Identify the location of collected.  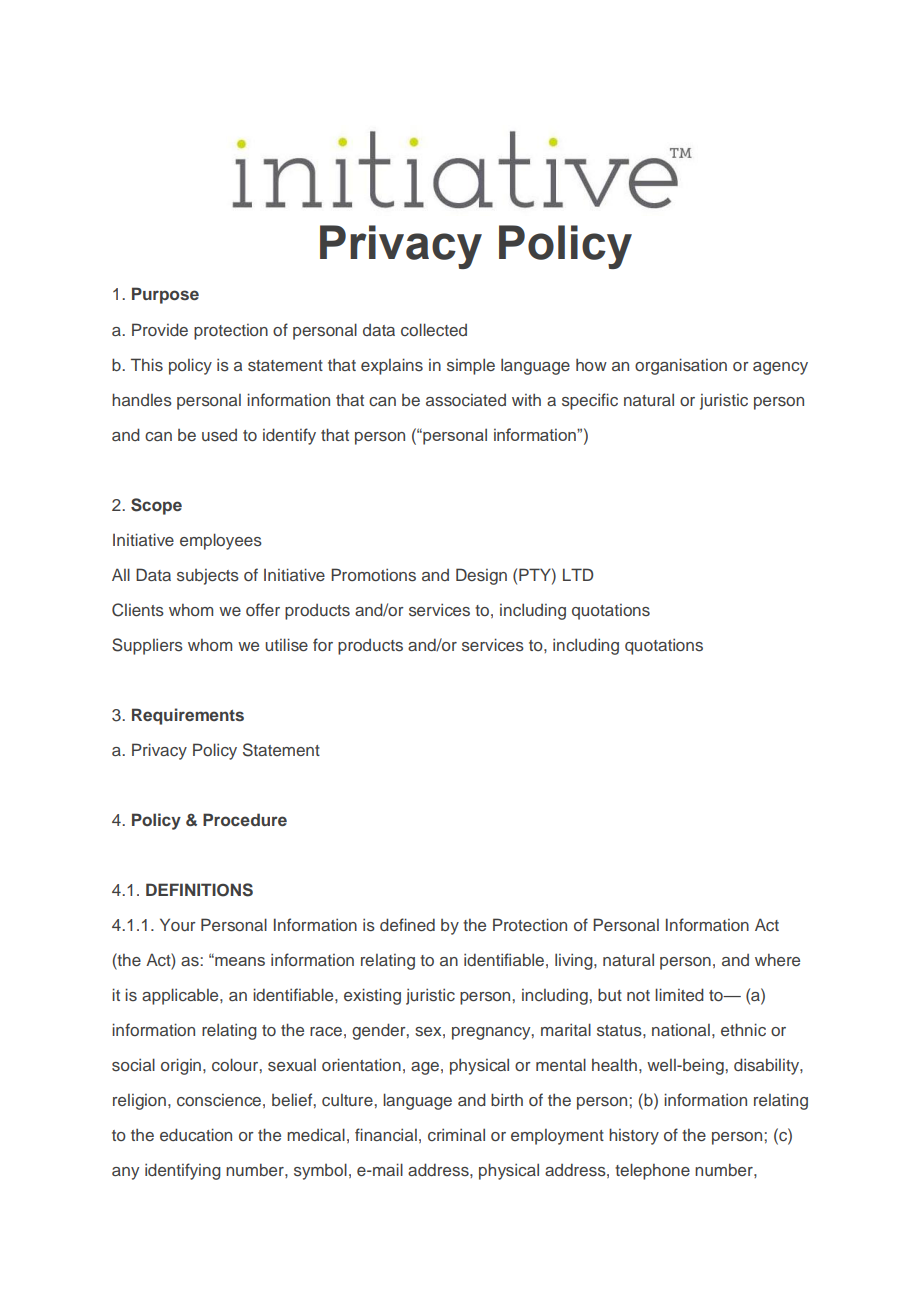
(434, 329).
